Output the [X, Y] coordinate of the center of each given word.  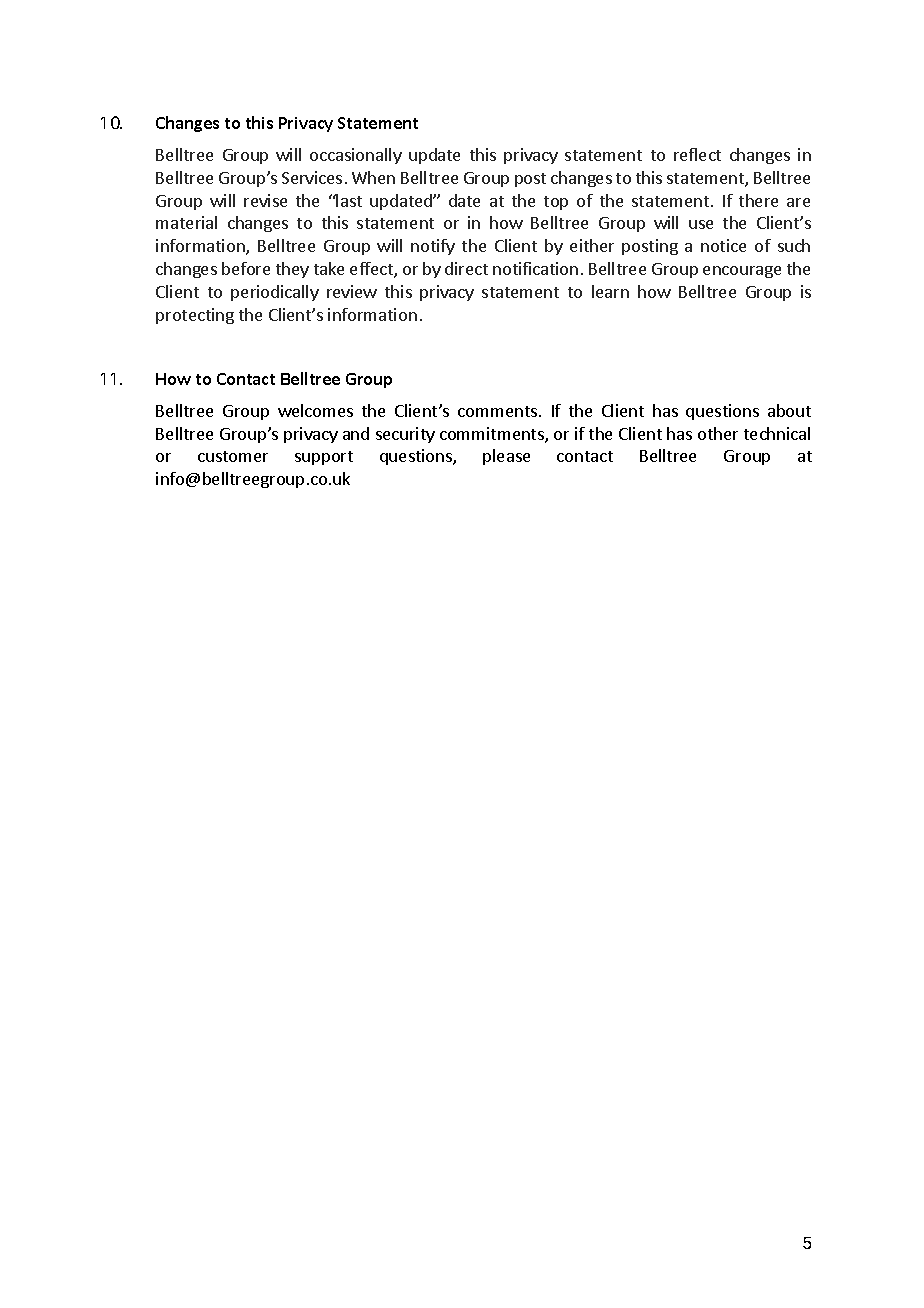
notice [723, 245]
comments [497, 411]
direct [466, 268]
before [246, 268]
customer [233, 456]
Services [312, 177]
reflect [697, 154]
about [789, 410]
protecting [195, 316]
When [373, 177]
